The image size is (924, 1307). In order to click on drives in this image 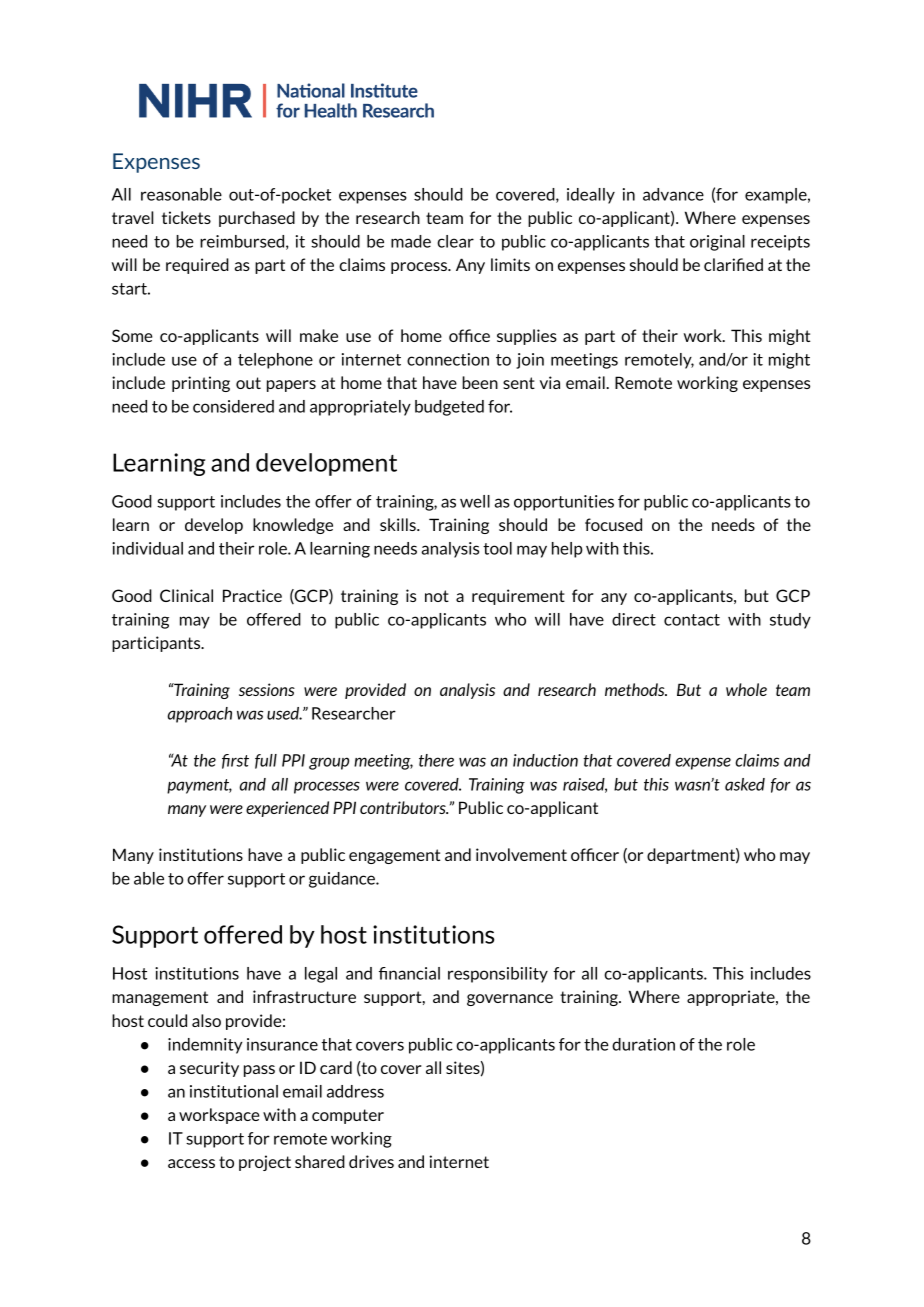, I will do `click(371, 1161)`.
